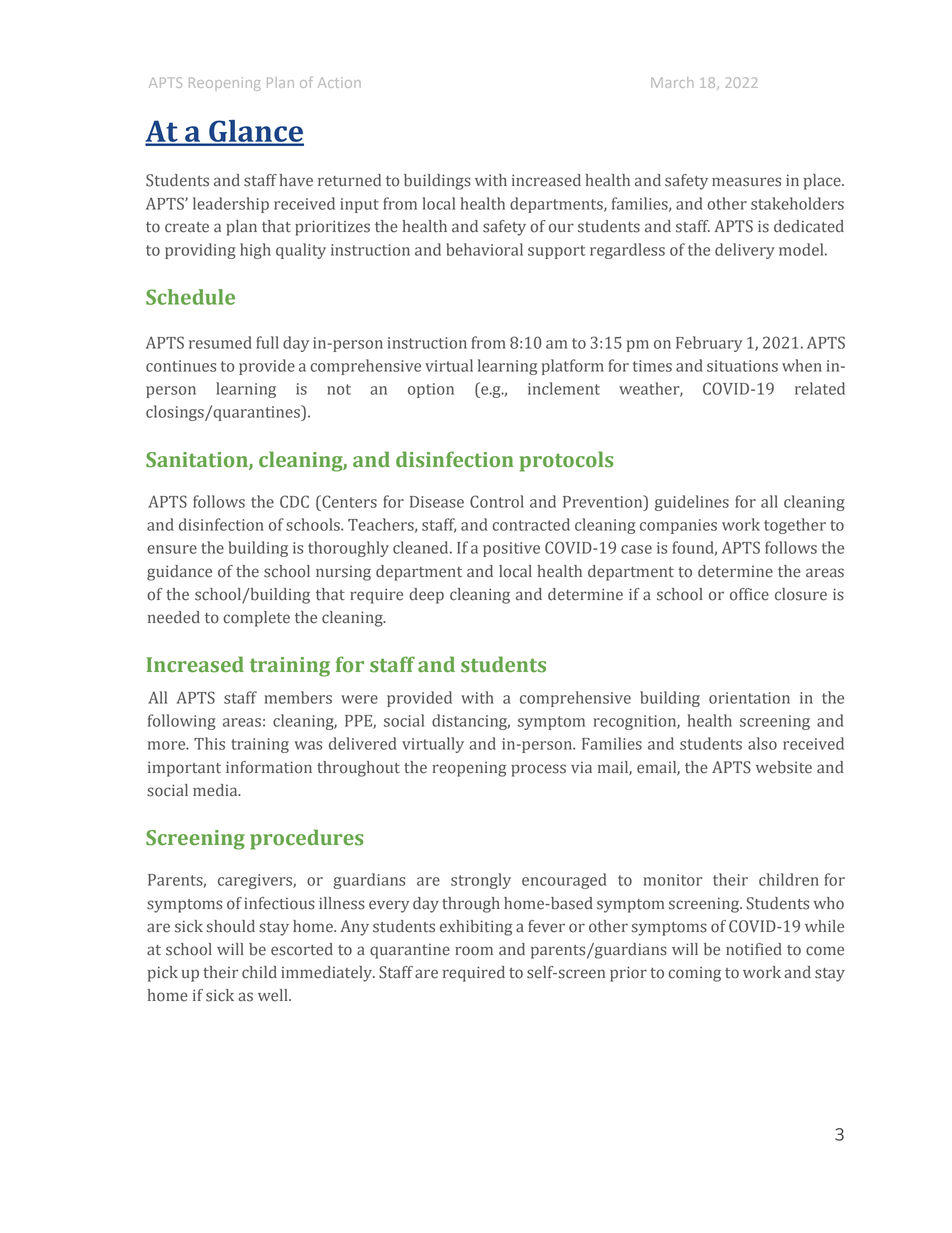 Image resolution: width=952 pixels, height=1233 pixels. I want to click on well, so click(274, 995).
